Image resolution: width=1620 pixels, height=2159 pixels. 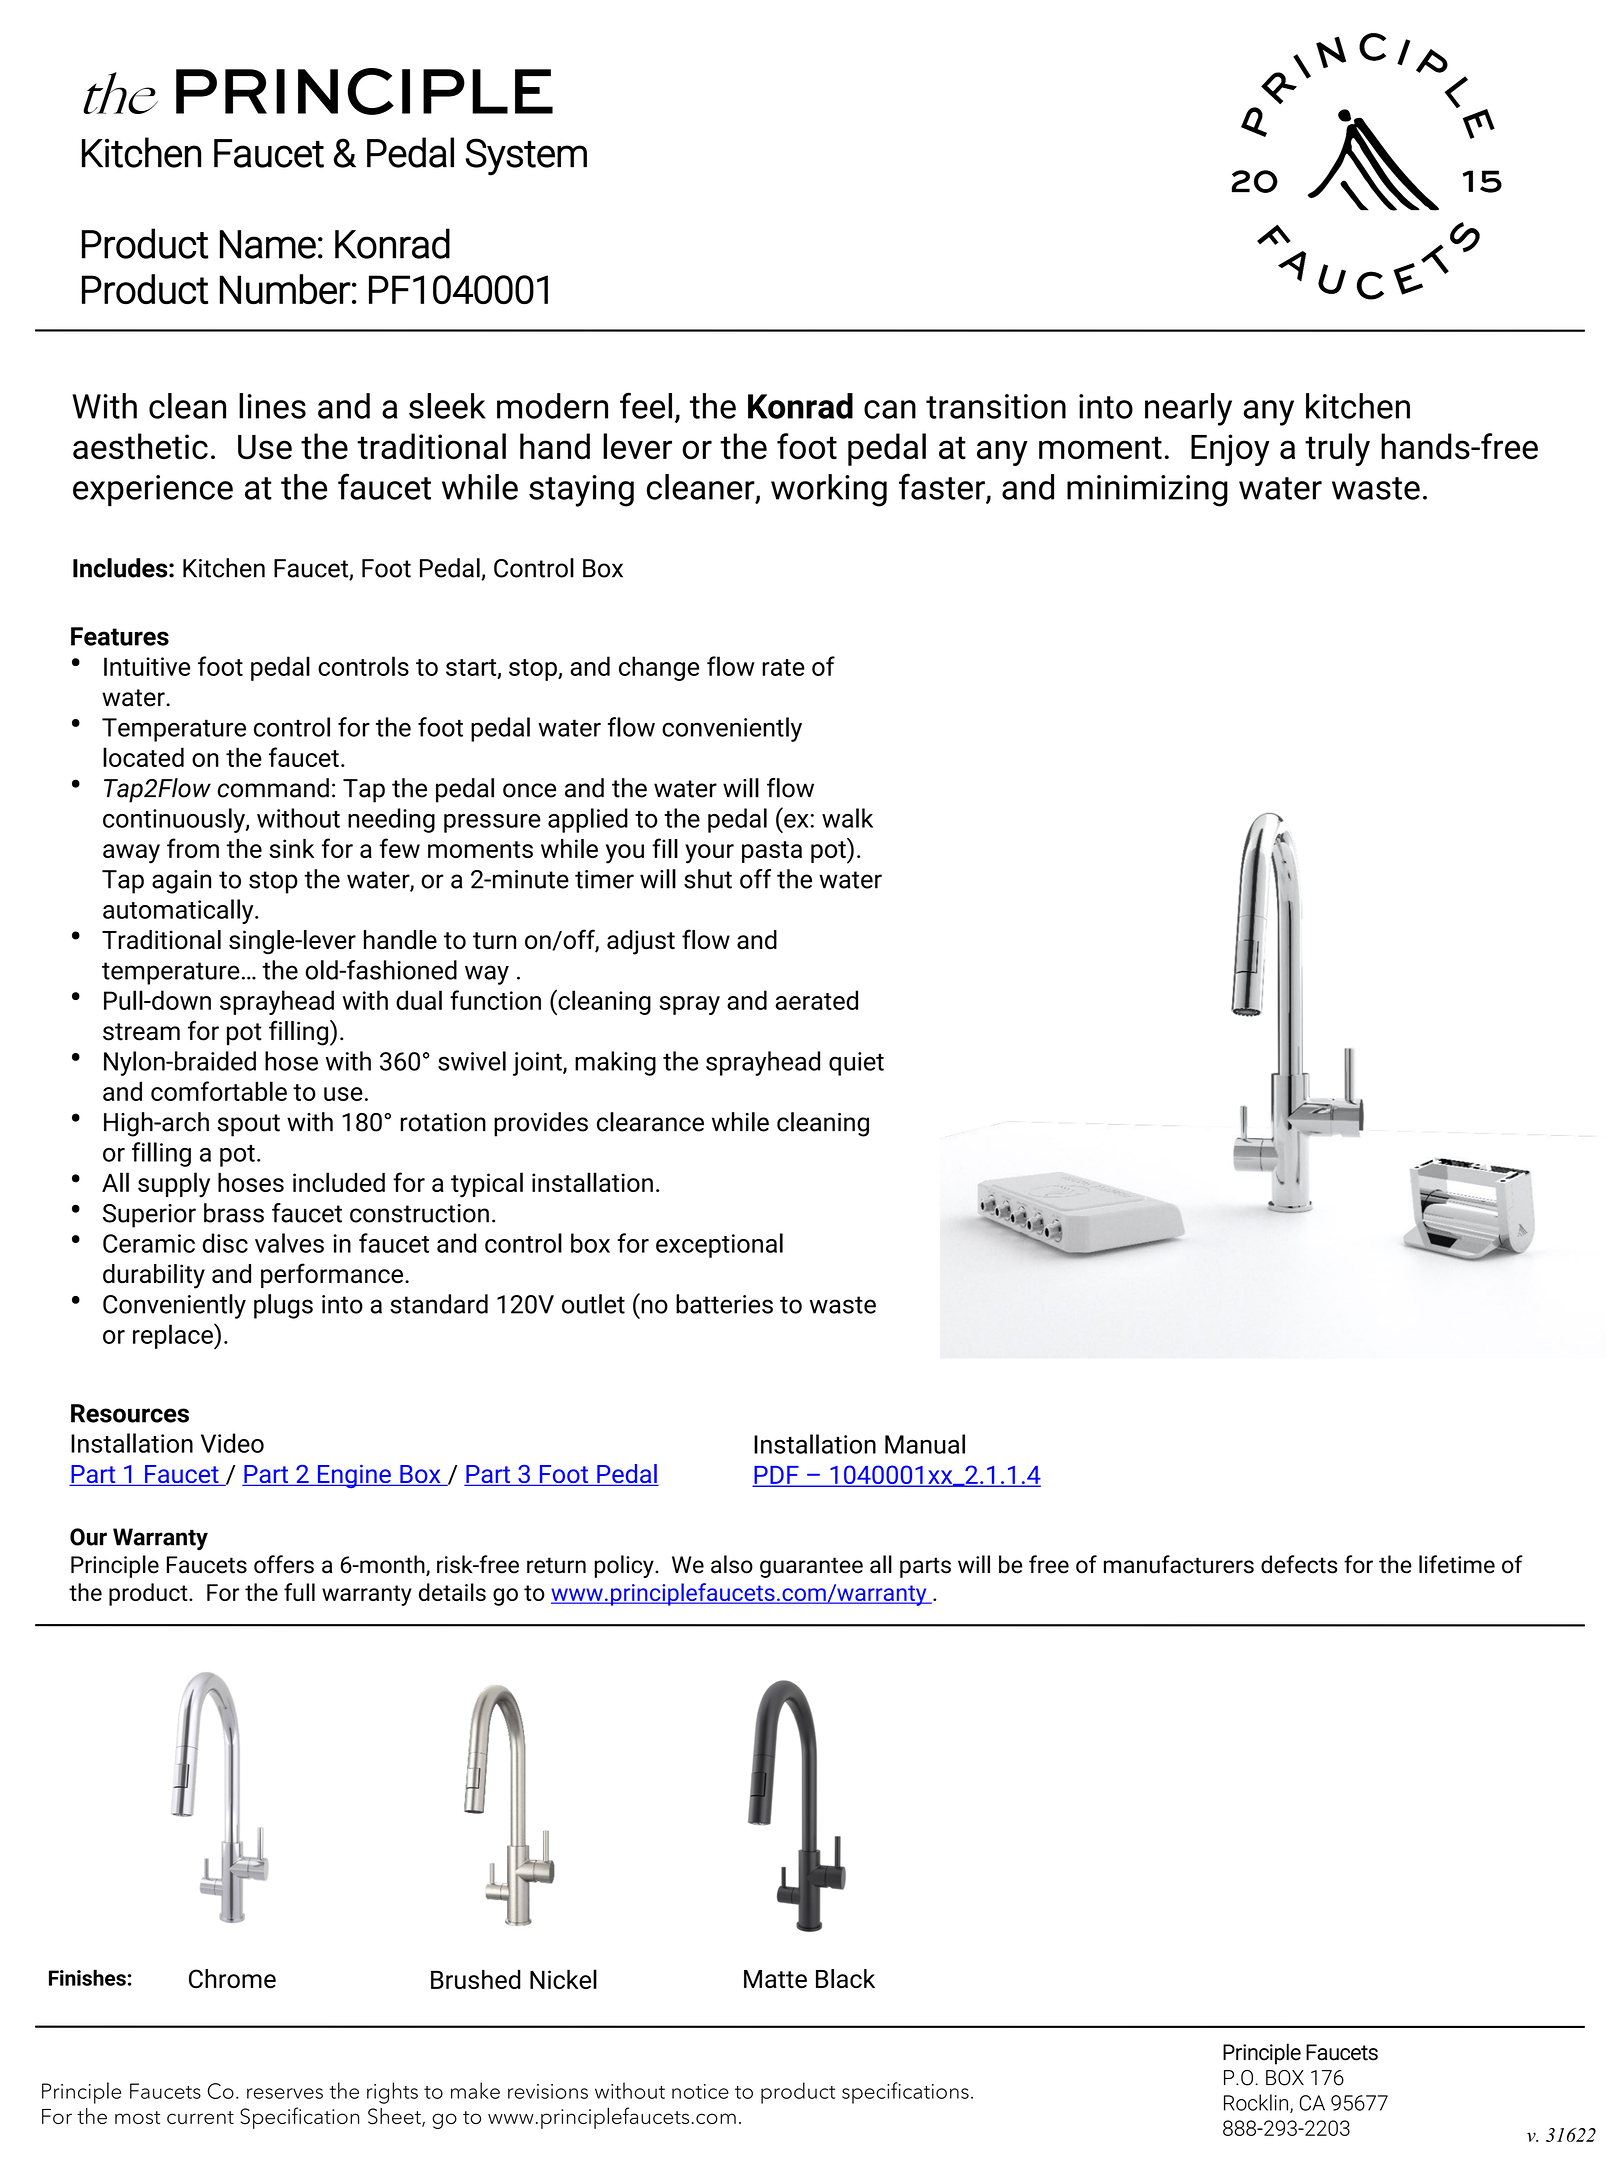 What do you see at coordinates (285, 2093) in the screenshot?
I see `reserves` at bounding box center [285, 2093].
